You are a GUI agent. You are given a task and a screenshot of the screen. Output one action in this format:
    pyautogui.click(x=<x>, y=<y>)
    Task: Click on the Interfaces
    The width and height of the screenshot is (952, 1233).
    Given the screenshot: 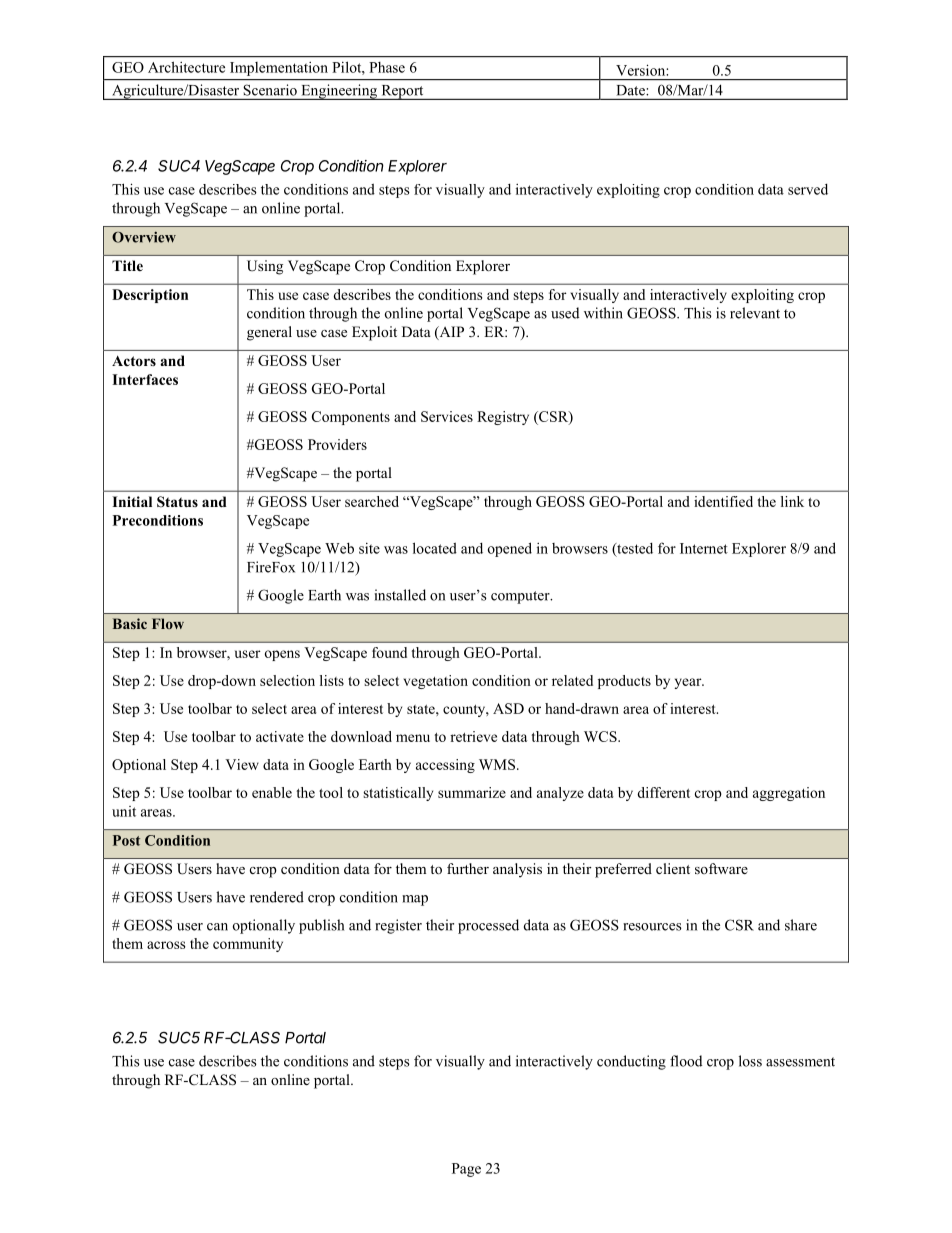 What is the action you would take?
    pyautogui.click(x=145, y=379)
